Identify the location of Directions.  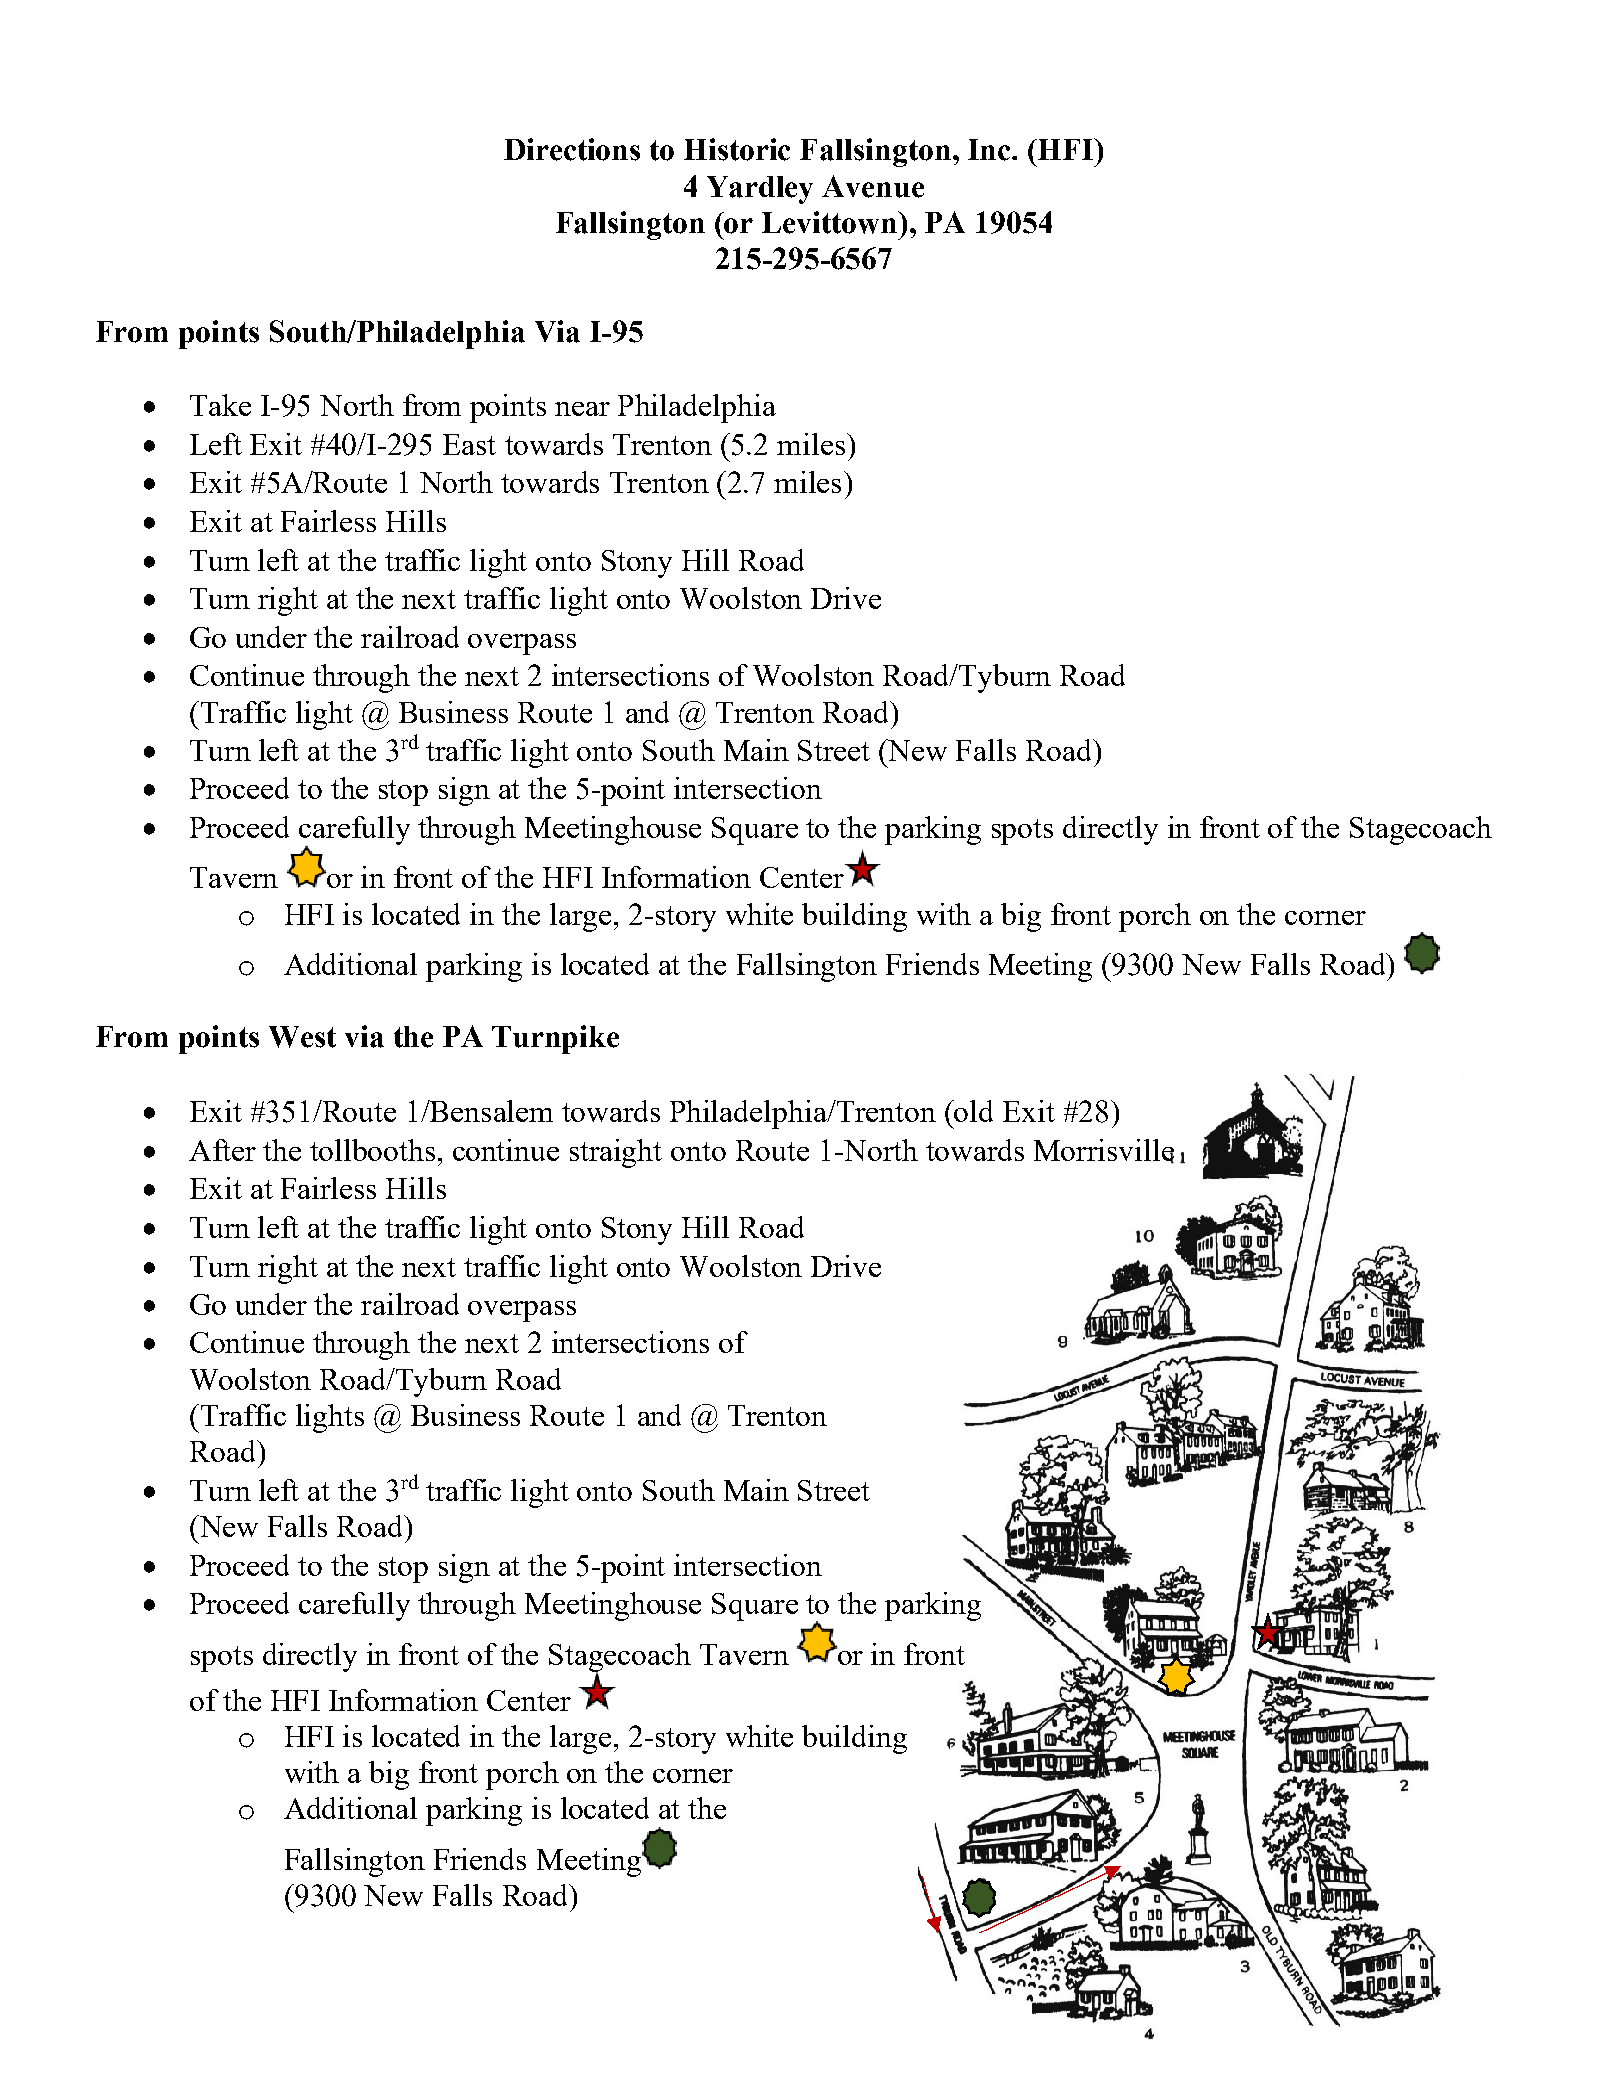
(572, 149).
